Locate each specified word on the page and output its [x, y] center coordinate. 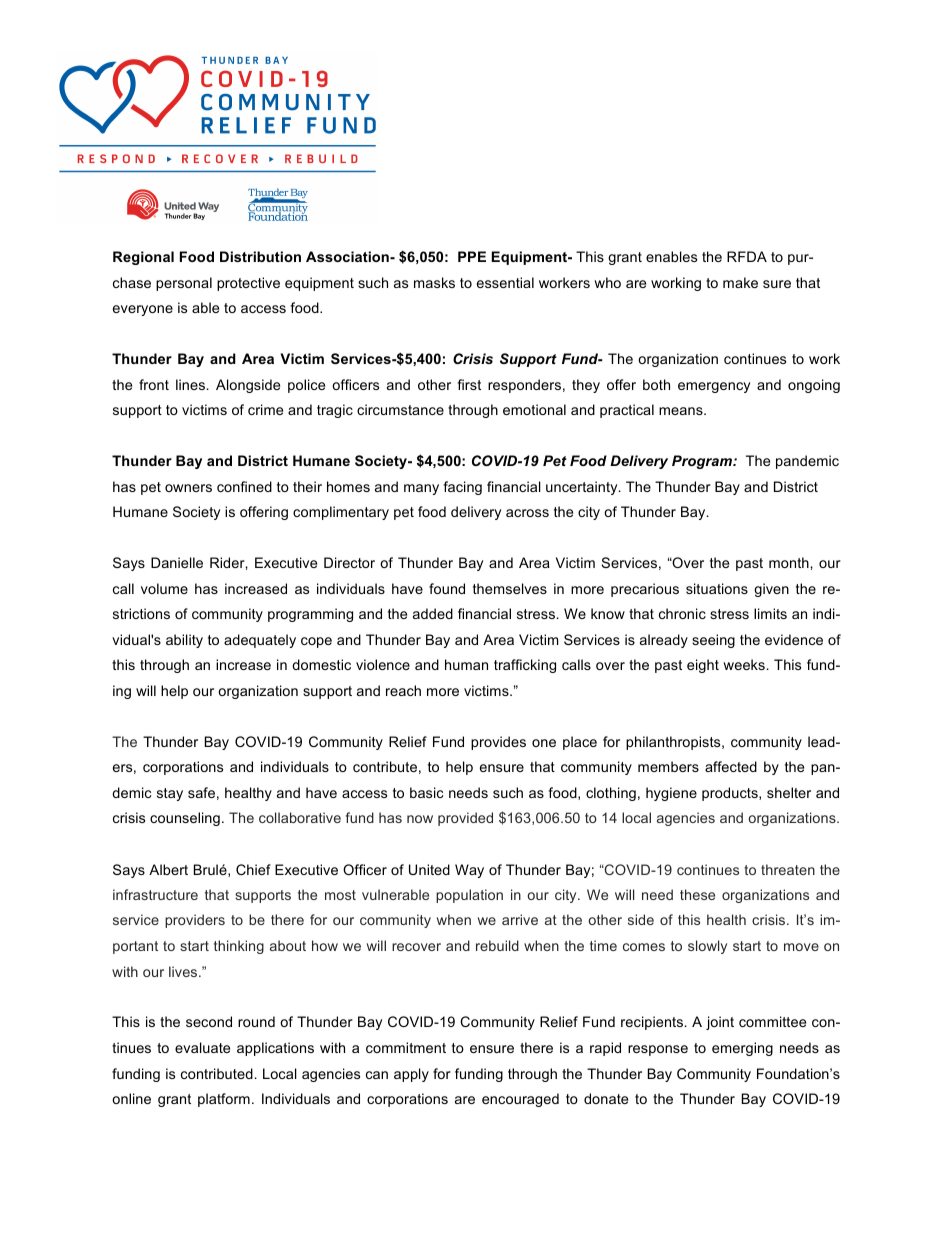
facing [462, 488]
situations [717, 588]
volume [164, 588]
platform [224, 1100]
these [697, 894]
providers [195, 921]
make [740, 282]
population [469, 896]
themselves [510, 588]
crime [265, 409]
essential [505, 282]
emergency [714, 387]
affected [731, 766]
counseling [185, 819]
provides [498, 743]
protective [248, 284]
